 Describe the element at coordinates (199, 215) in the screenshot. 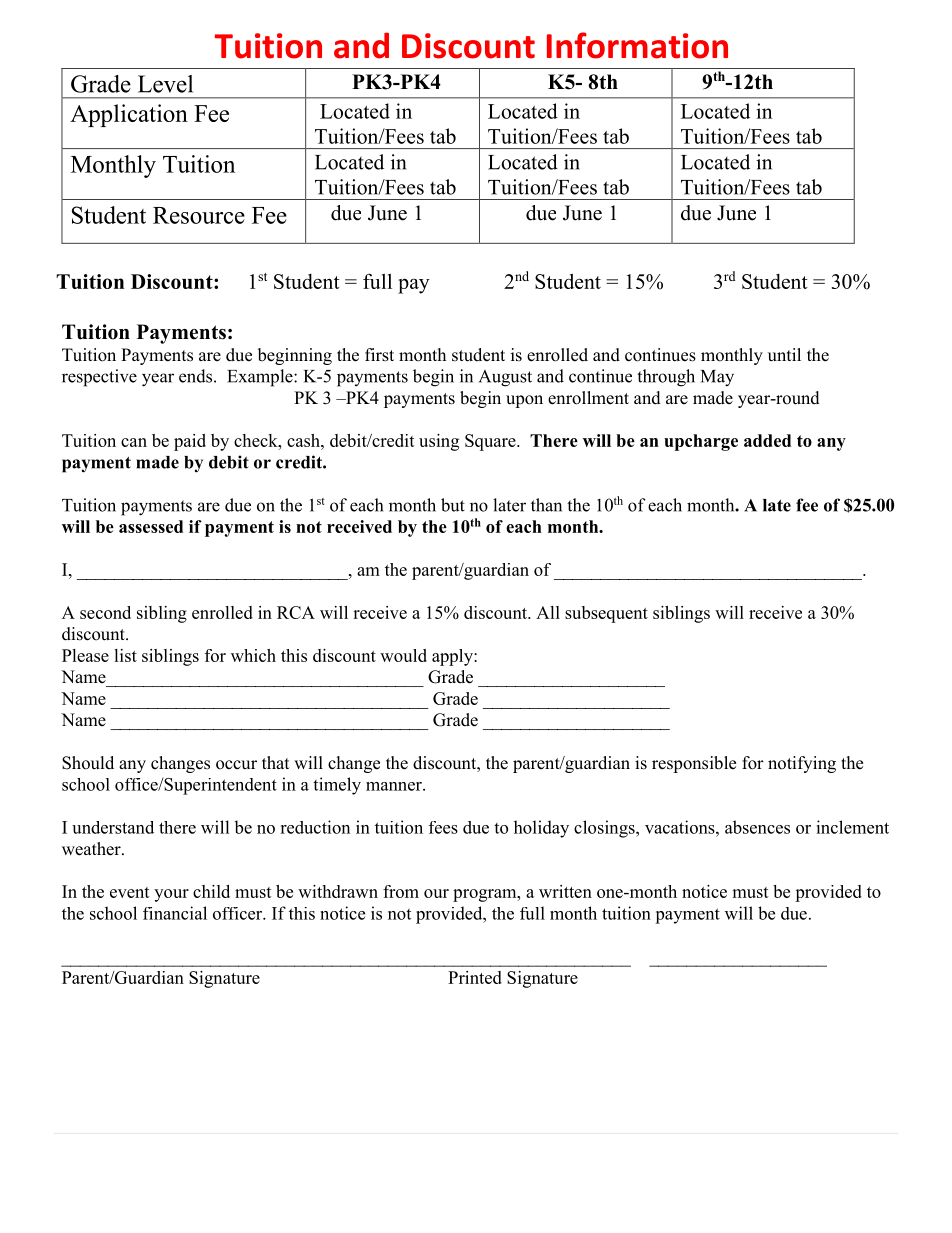

I see `Resource` at that location.
